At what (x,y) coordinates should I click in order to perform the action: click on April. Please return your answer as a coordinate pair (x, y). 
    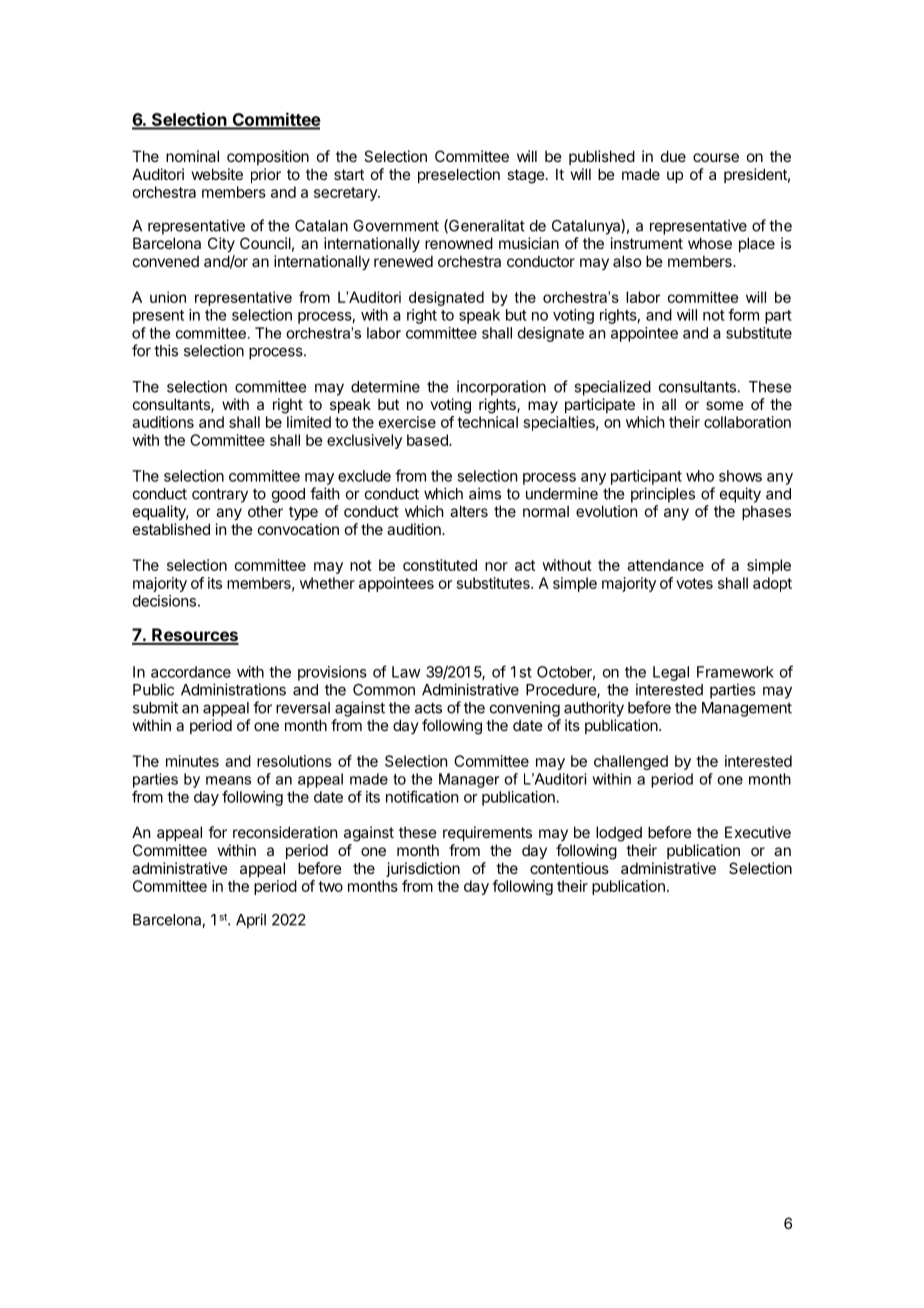
    Looking at the image, I should click on (251, 921).
